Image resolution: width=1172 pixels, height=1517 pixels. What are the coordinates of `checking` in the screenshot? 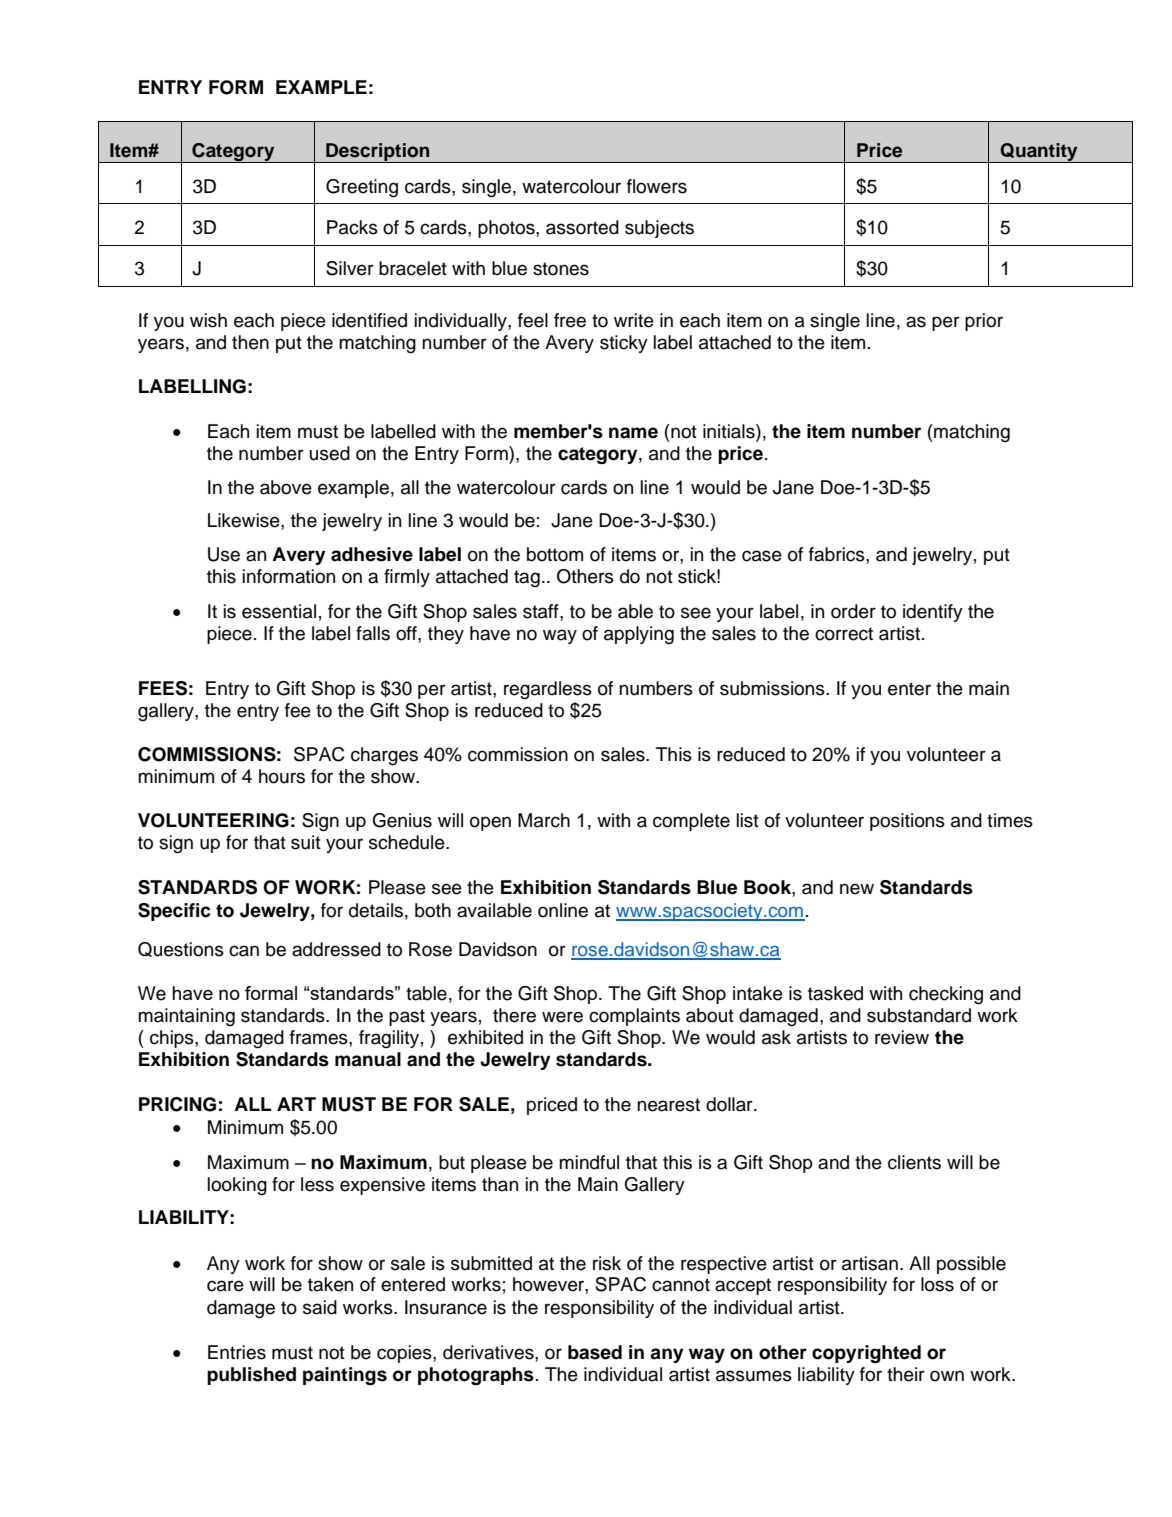 It's located at (946, 995).
